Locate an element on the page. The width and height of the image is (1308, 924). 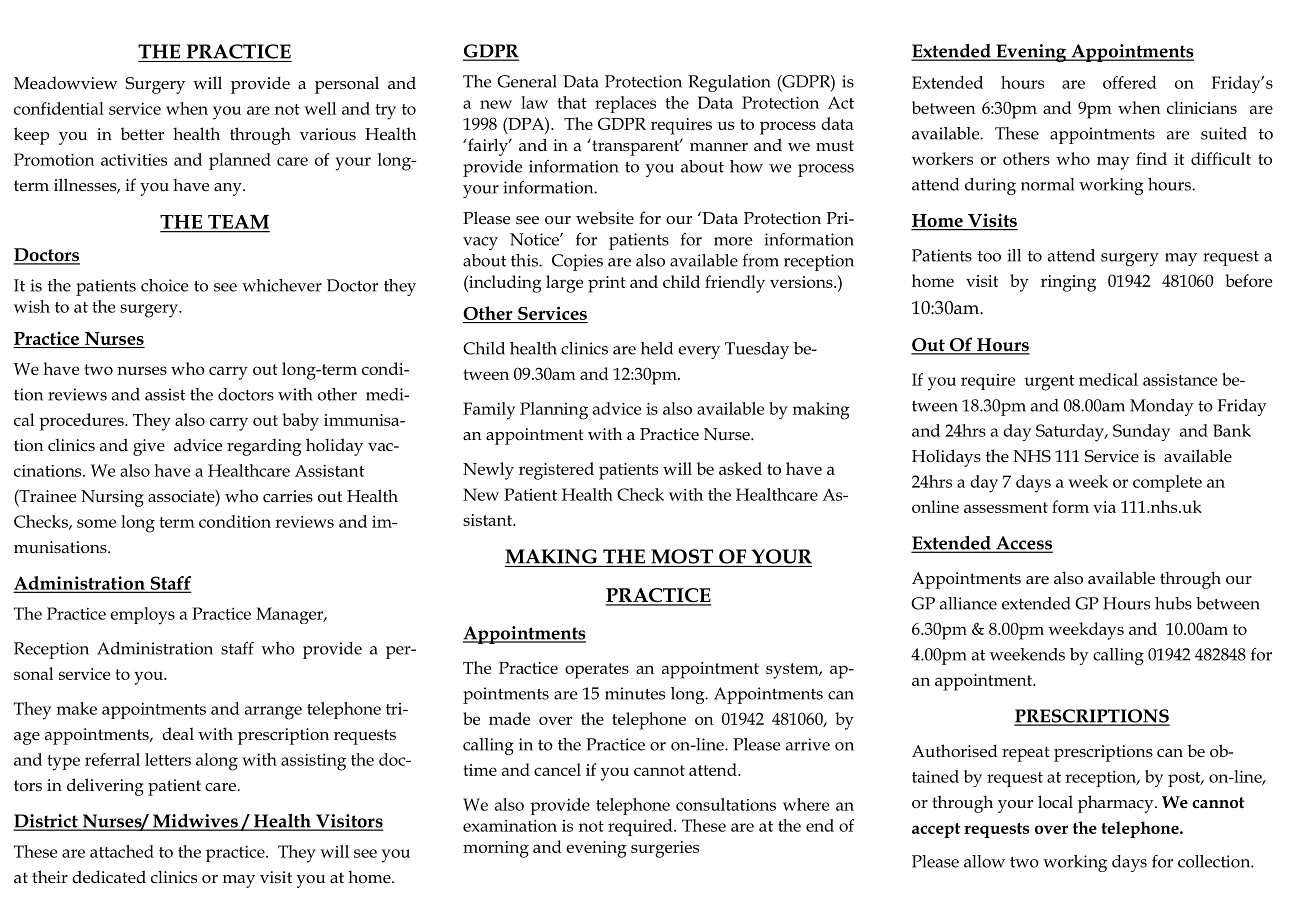
print is located at coordinates (607, 284).
